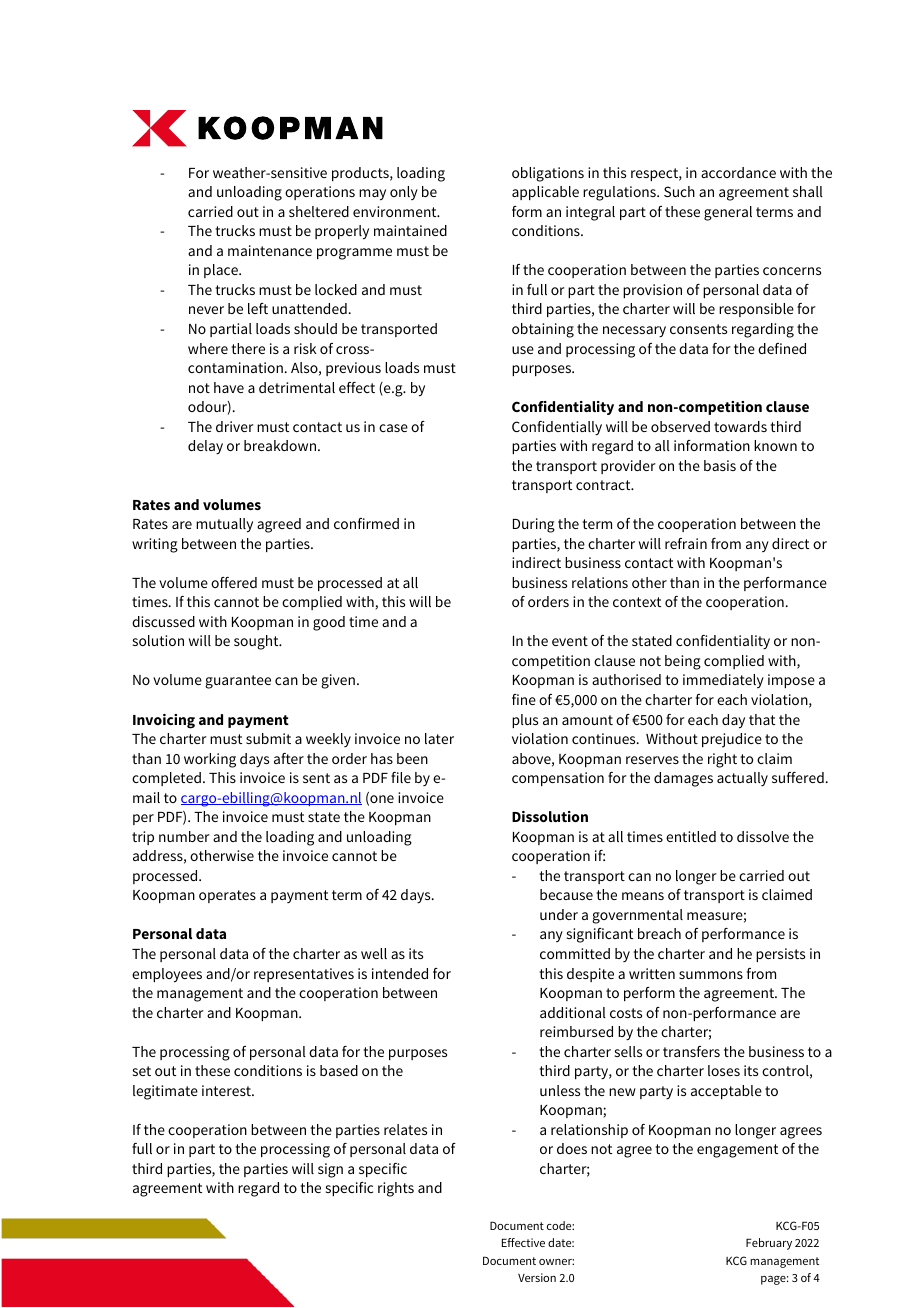 The image size is (924, 1308). Describe the element at coordinates (270, 250) in the document. I see `maintenance` at that location.
